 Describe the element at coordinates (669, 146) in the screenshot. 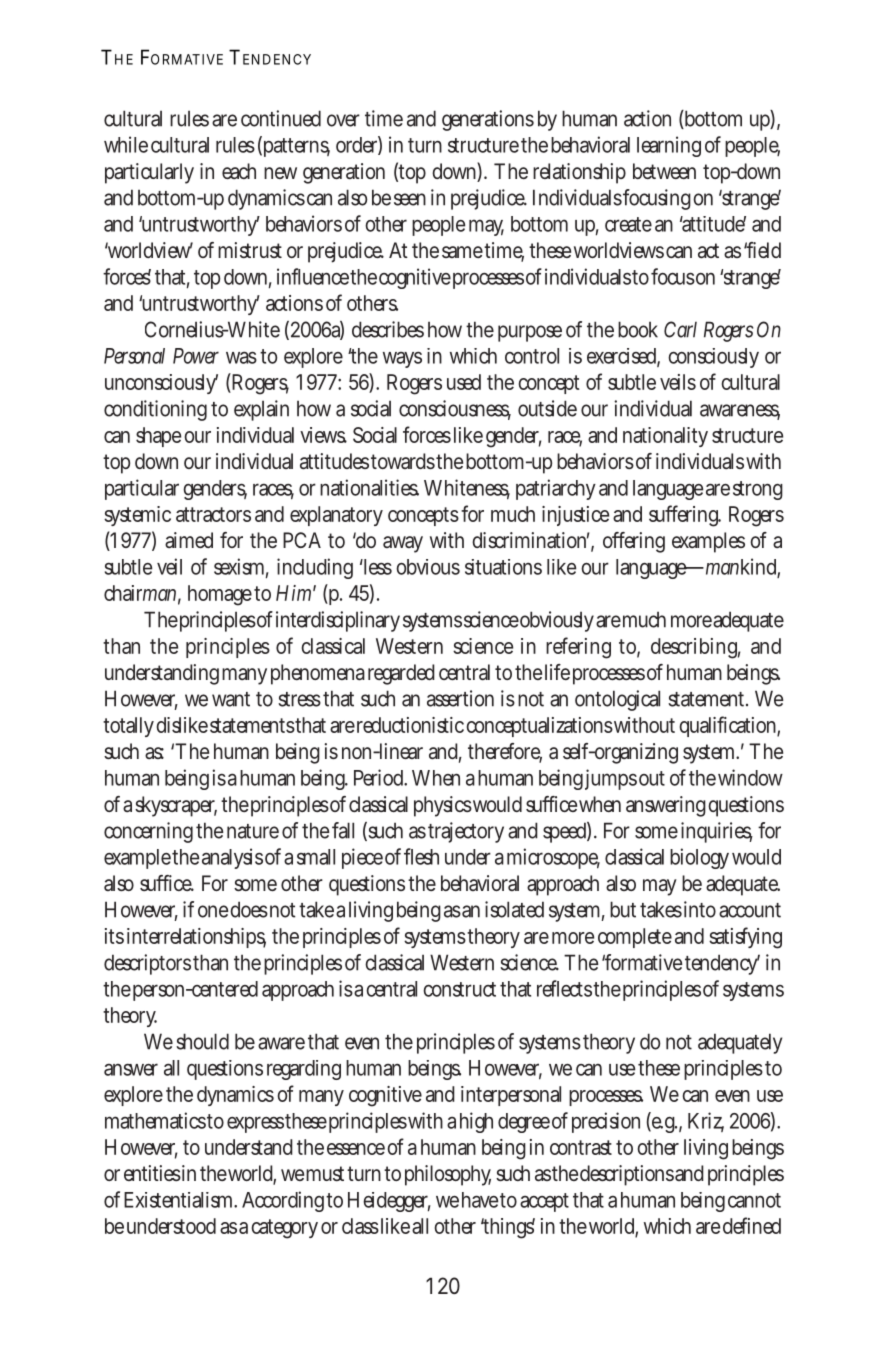

I see `learning` at that location.
